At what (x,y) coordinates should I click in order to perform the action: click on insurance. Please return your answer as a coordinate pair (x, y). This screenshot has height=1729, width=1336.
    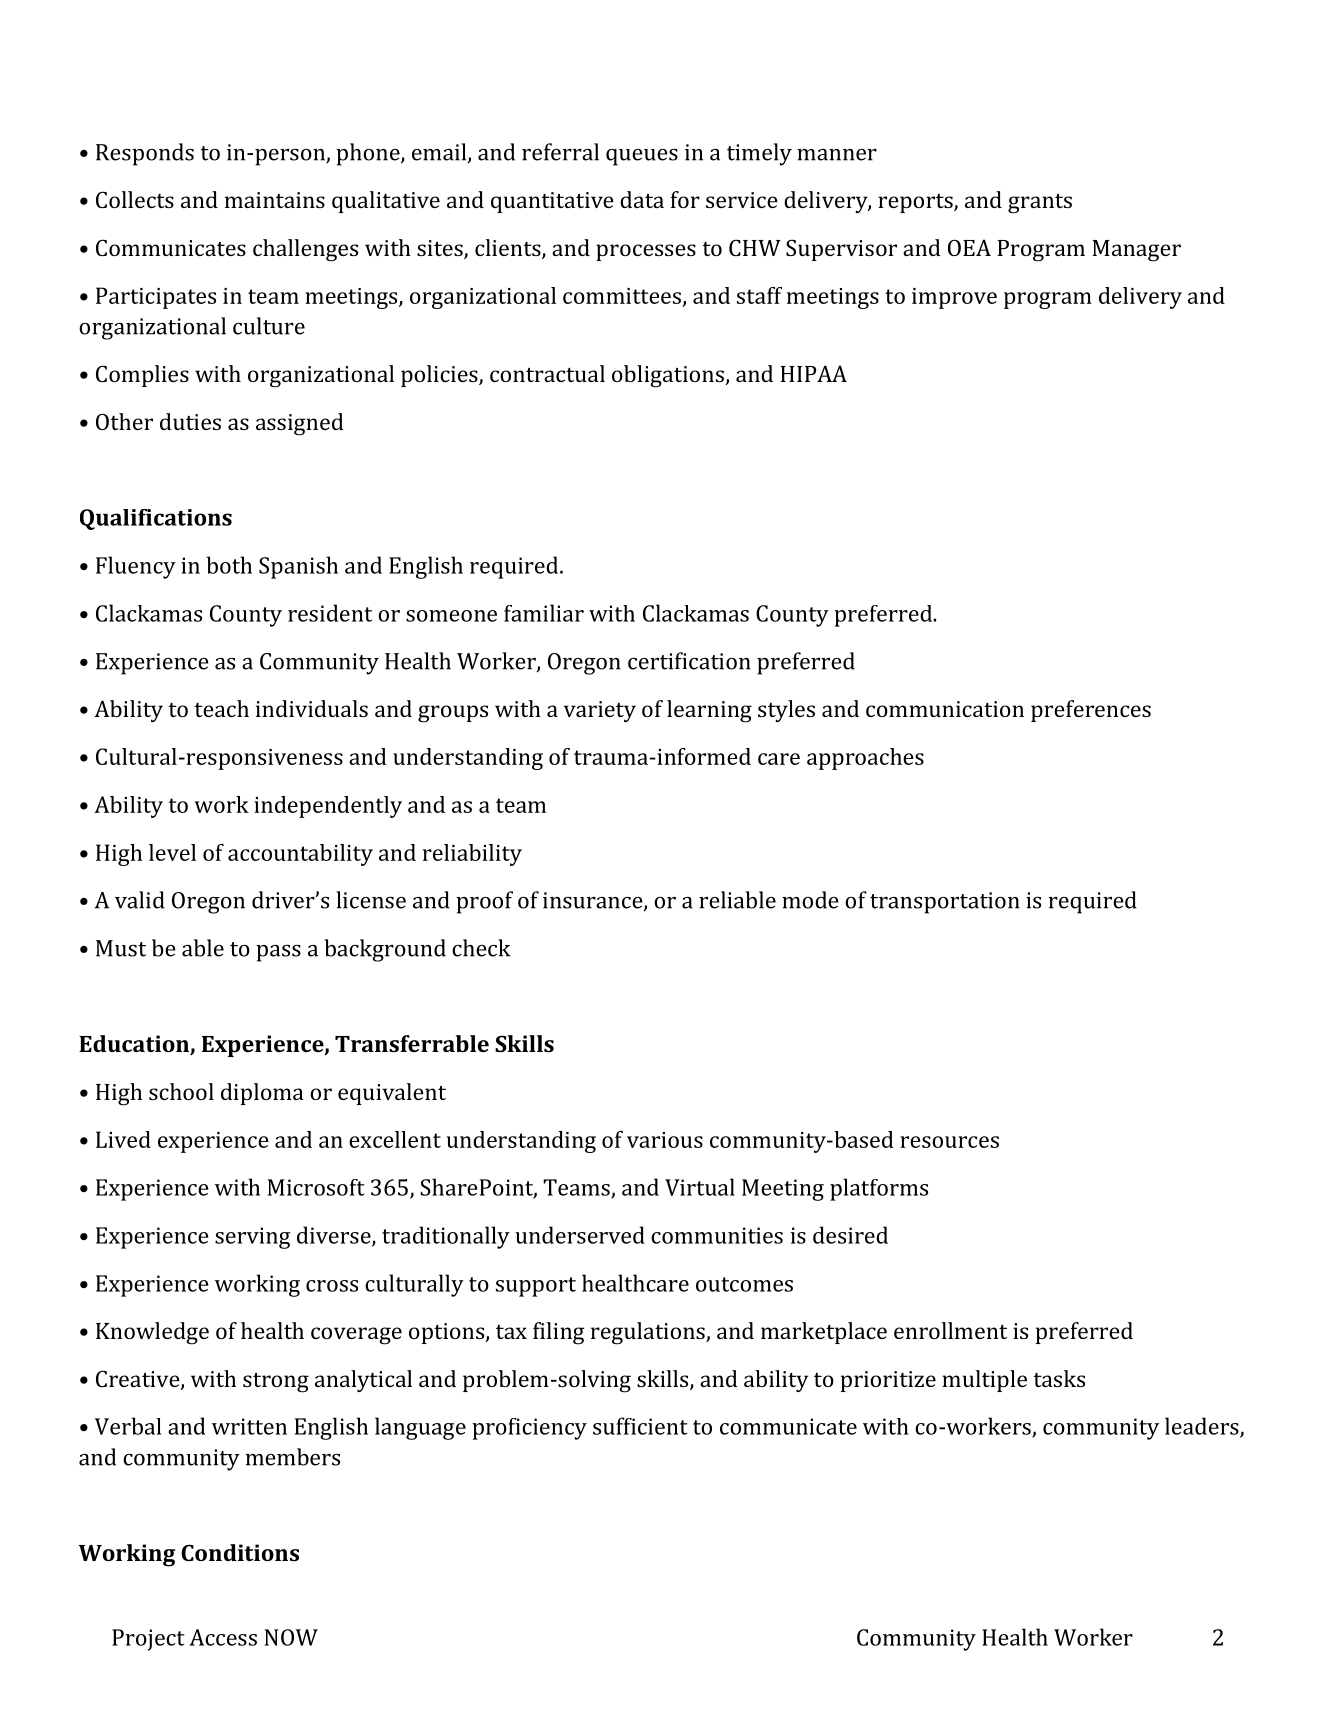
    Looking at the image, I should click on (594, 901).
